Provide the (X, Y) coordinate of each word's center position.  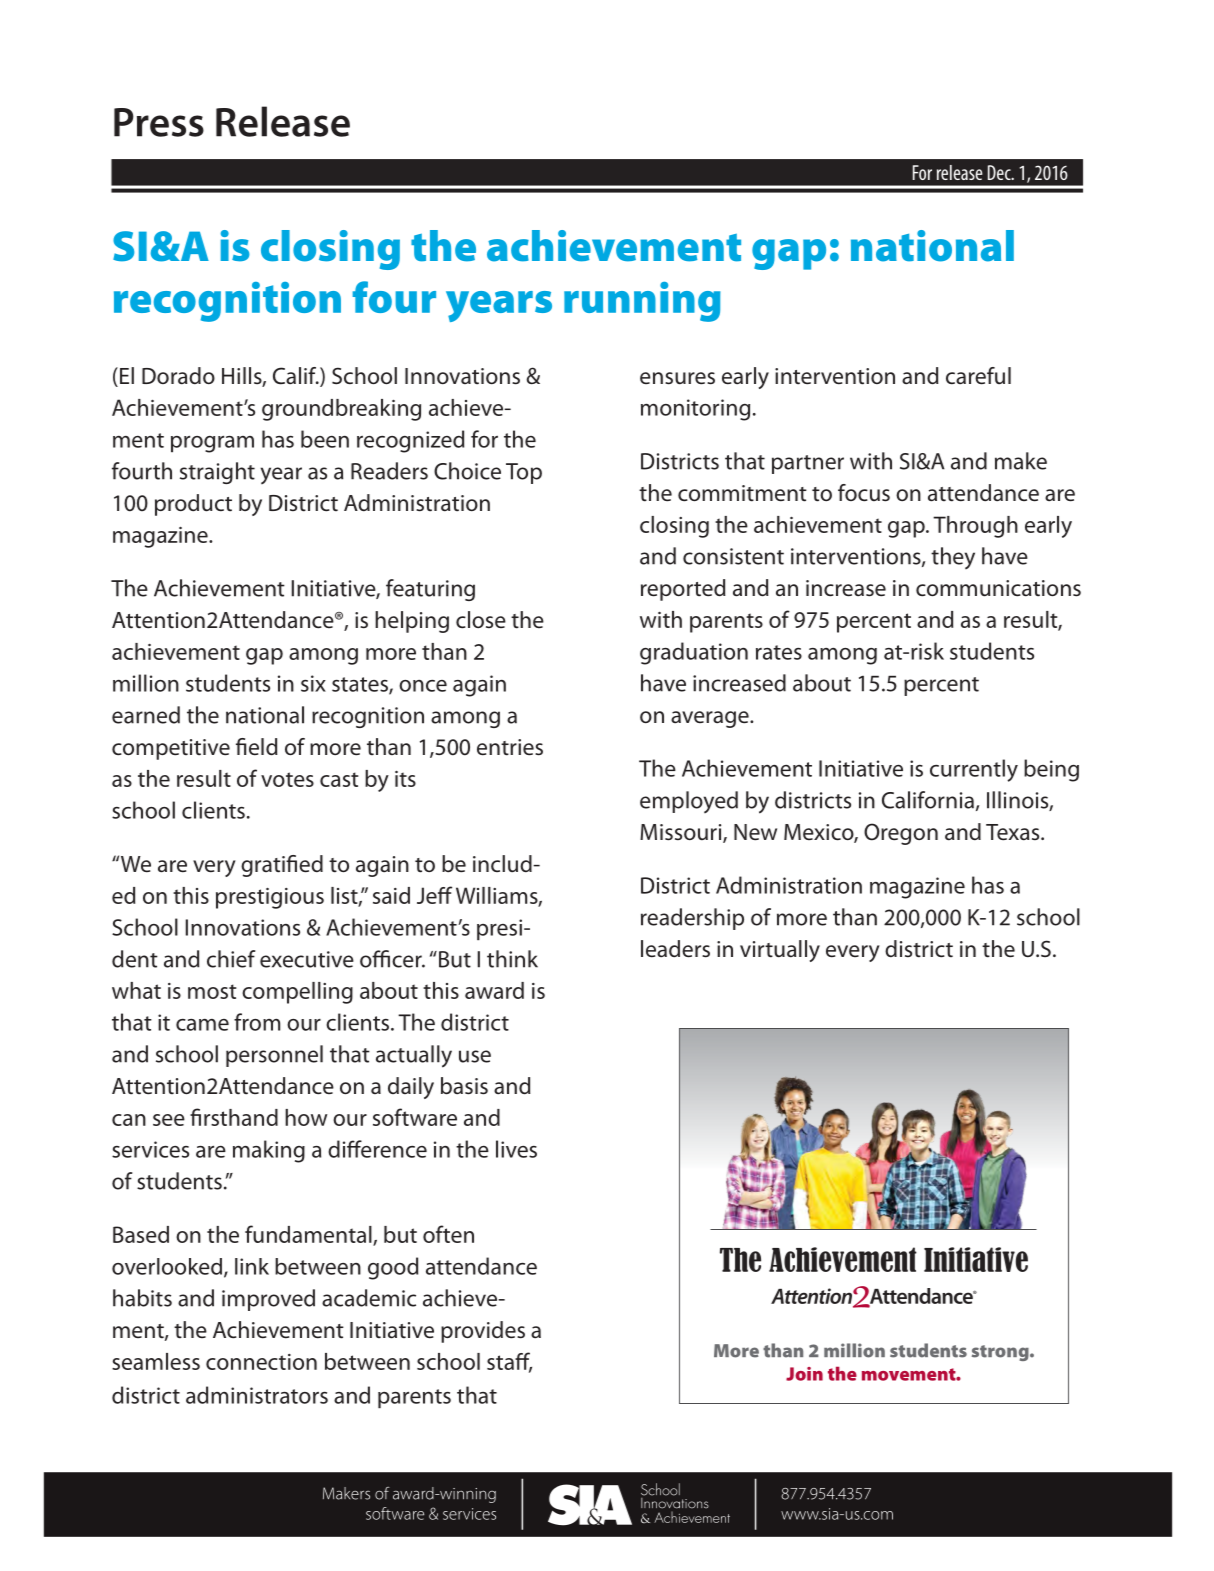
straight (217, 473)
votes (287, 779)
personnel (274, 1056)
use (475, 1056)
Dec (1000, 172)
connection (261, 1362)
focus (864, 493)
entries (510, 747)
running (642, 302)
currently (974, 770)
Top (524, 473)
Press (159, 122)
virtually (780, 951)
